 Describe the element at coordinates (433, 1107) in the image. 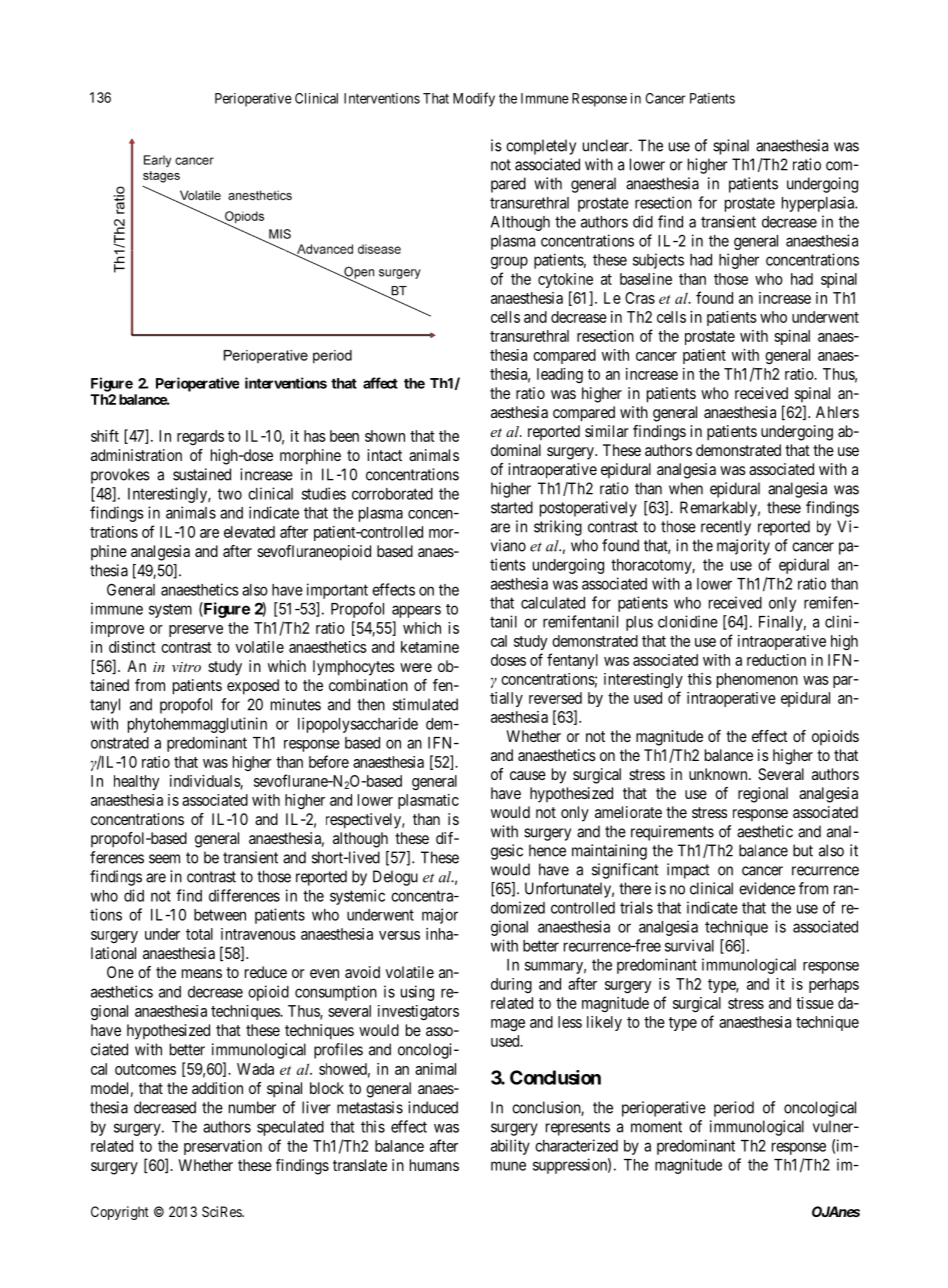

I see `induced` at that location.
